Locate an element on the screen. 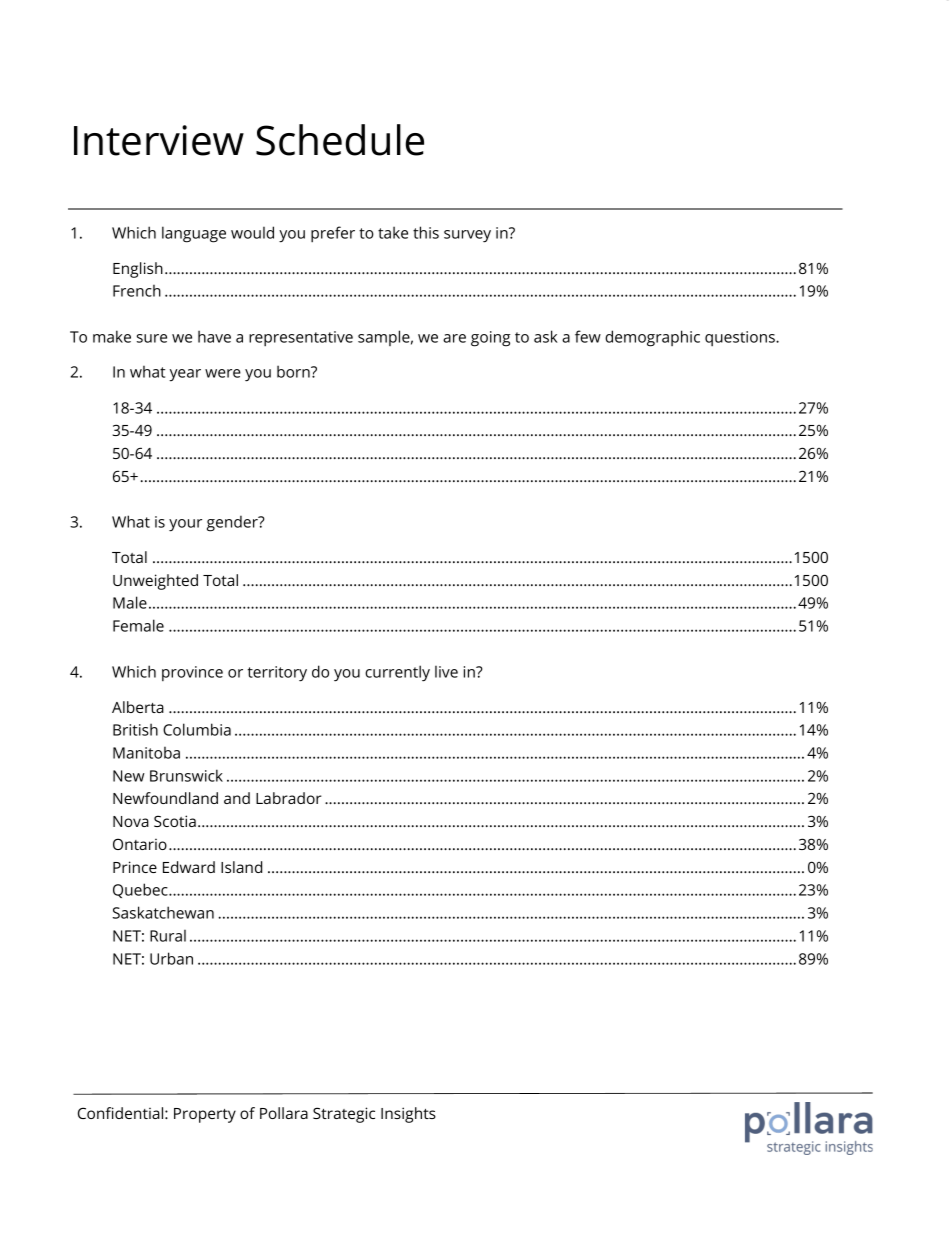  Interview is located at coordinates (159, 140).
